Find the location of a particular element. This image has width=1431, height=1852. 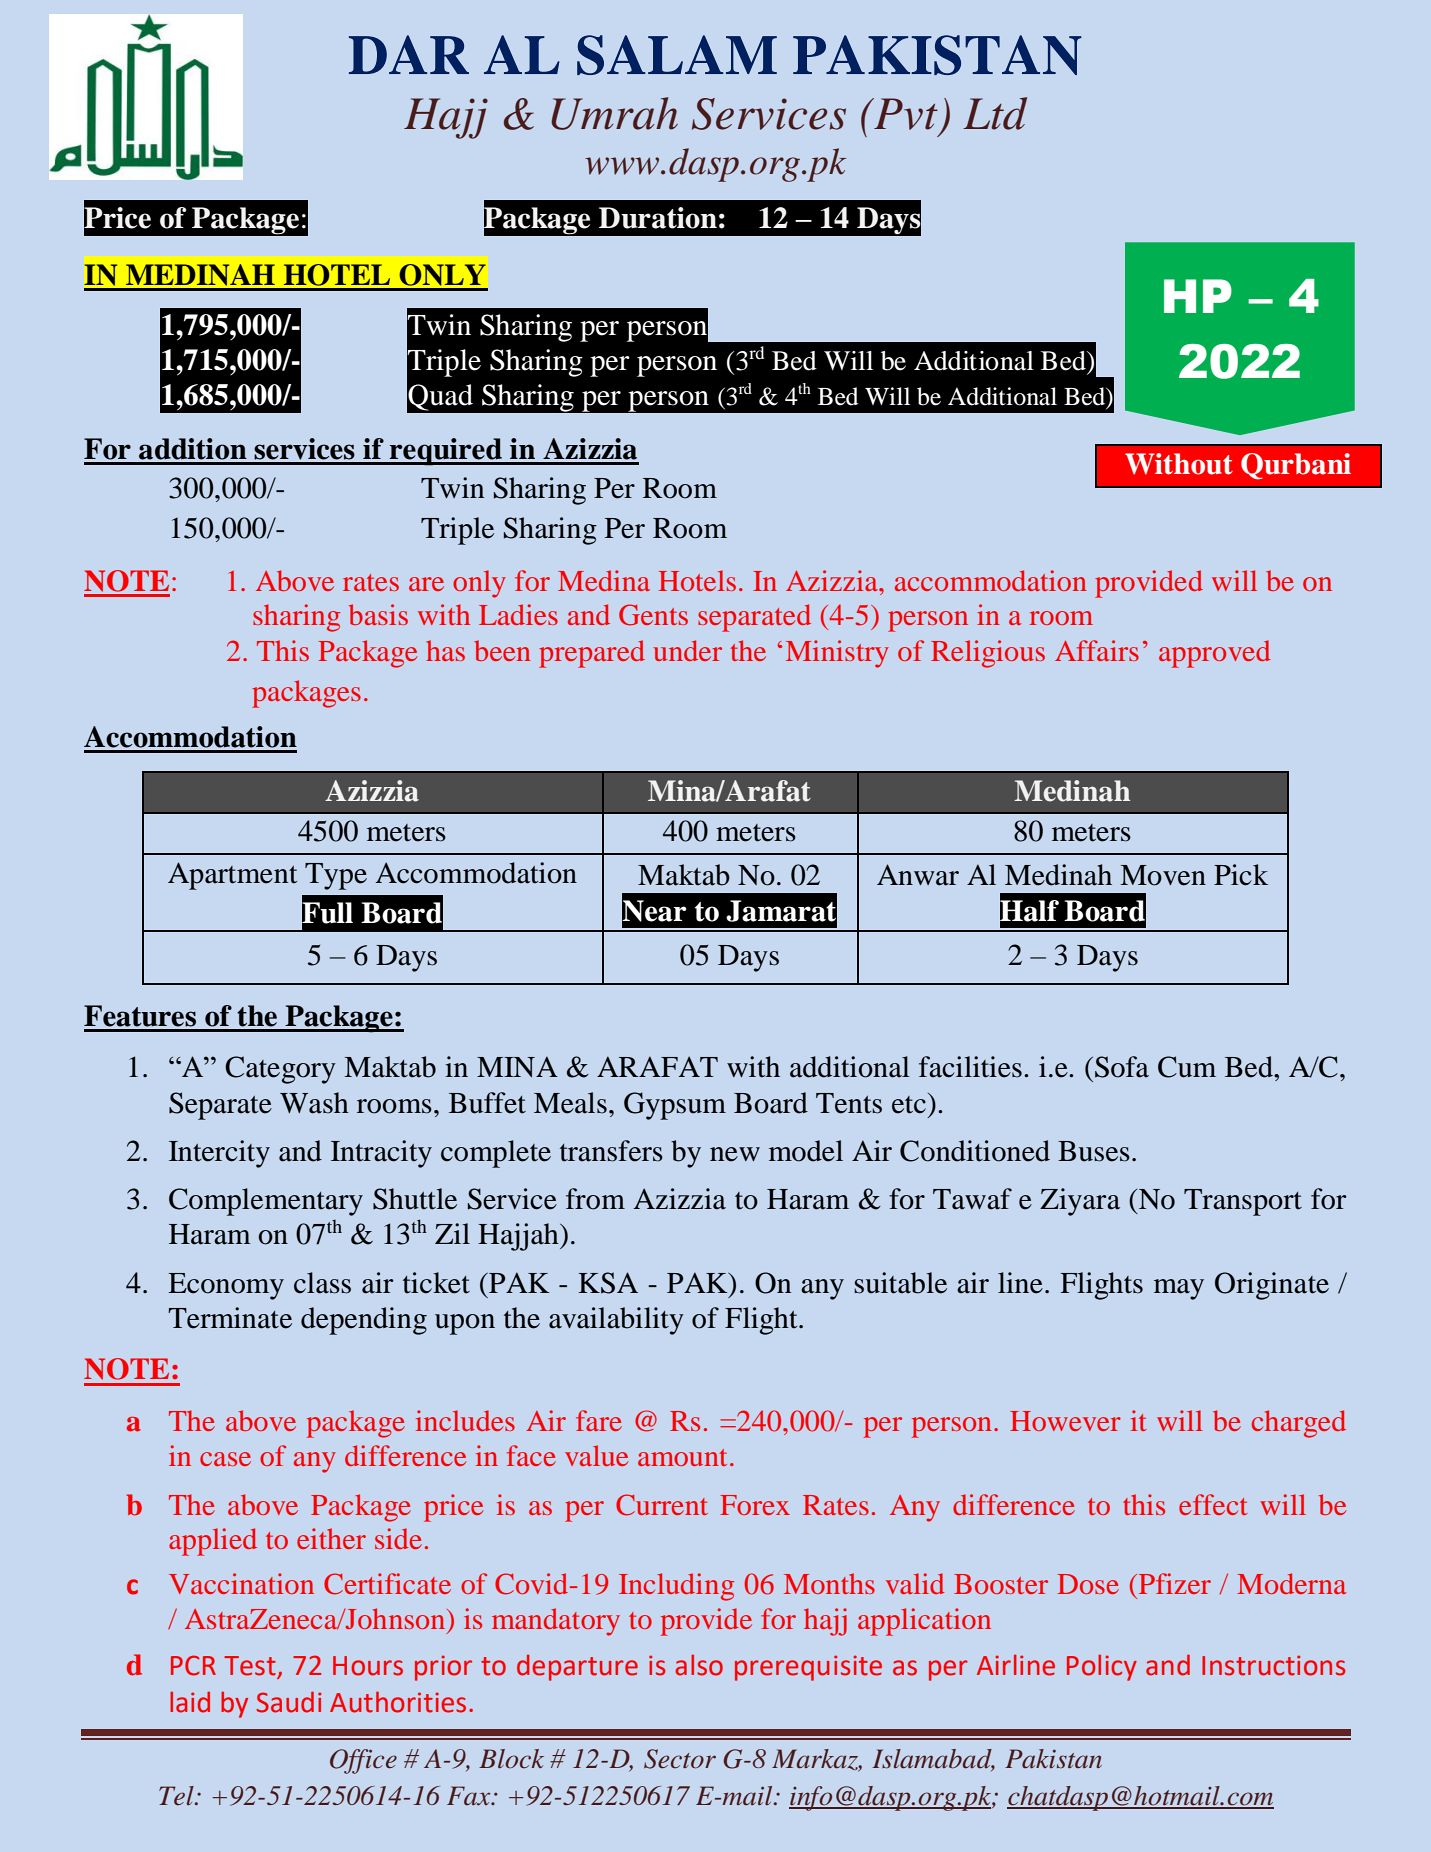

Sector is located at coordinates (680, 1759).
